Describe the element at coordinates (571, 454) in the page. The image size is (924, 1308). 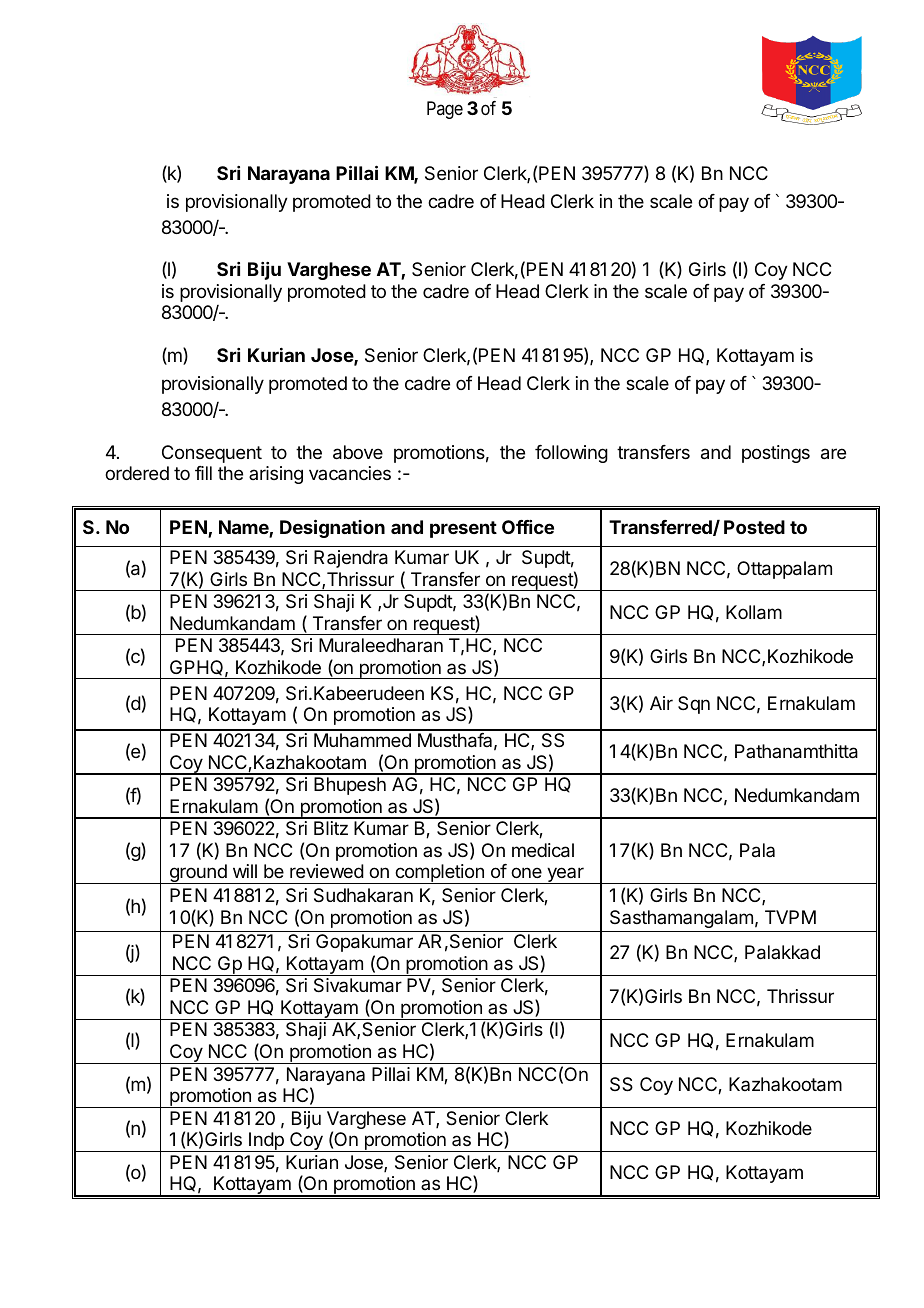
I see `following` at that location.
